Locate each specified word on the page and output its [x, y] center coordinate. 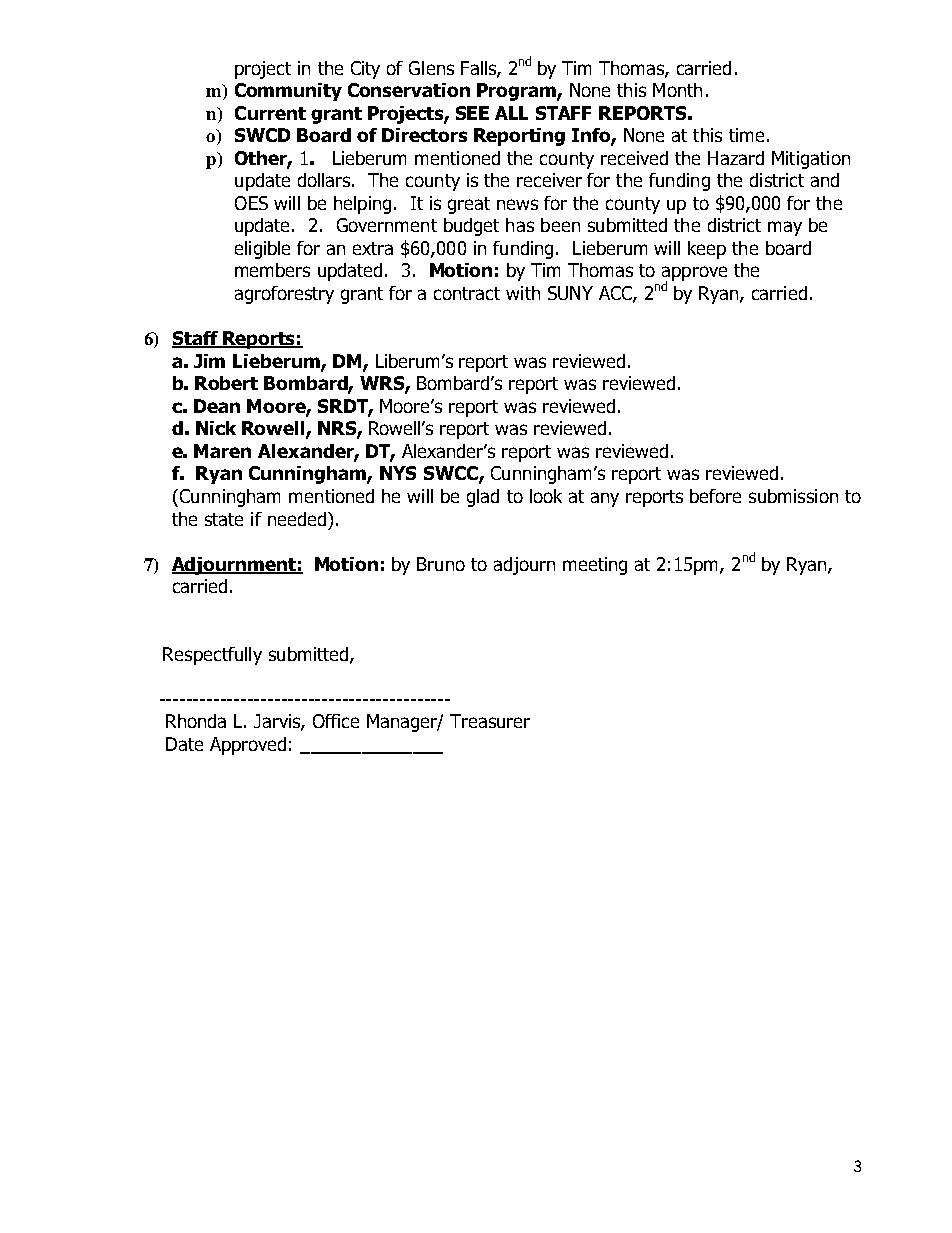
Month [677, 90]
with [523, 293]
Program [517, 92]
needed [297, 519]
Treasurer [490, 721]
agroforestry [284, 295]
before [715, 496]
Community [288, 92]
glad [483, 498]
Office [336, 721]
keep [707, 250]
